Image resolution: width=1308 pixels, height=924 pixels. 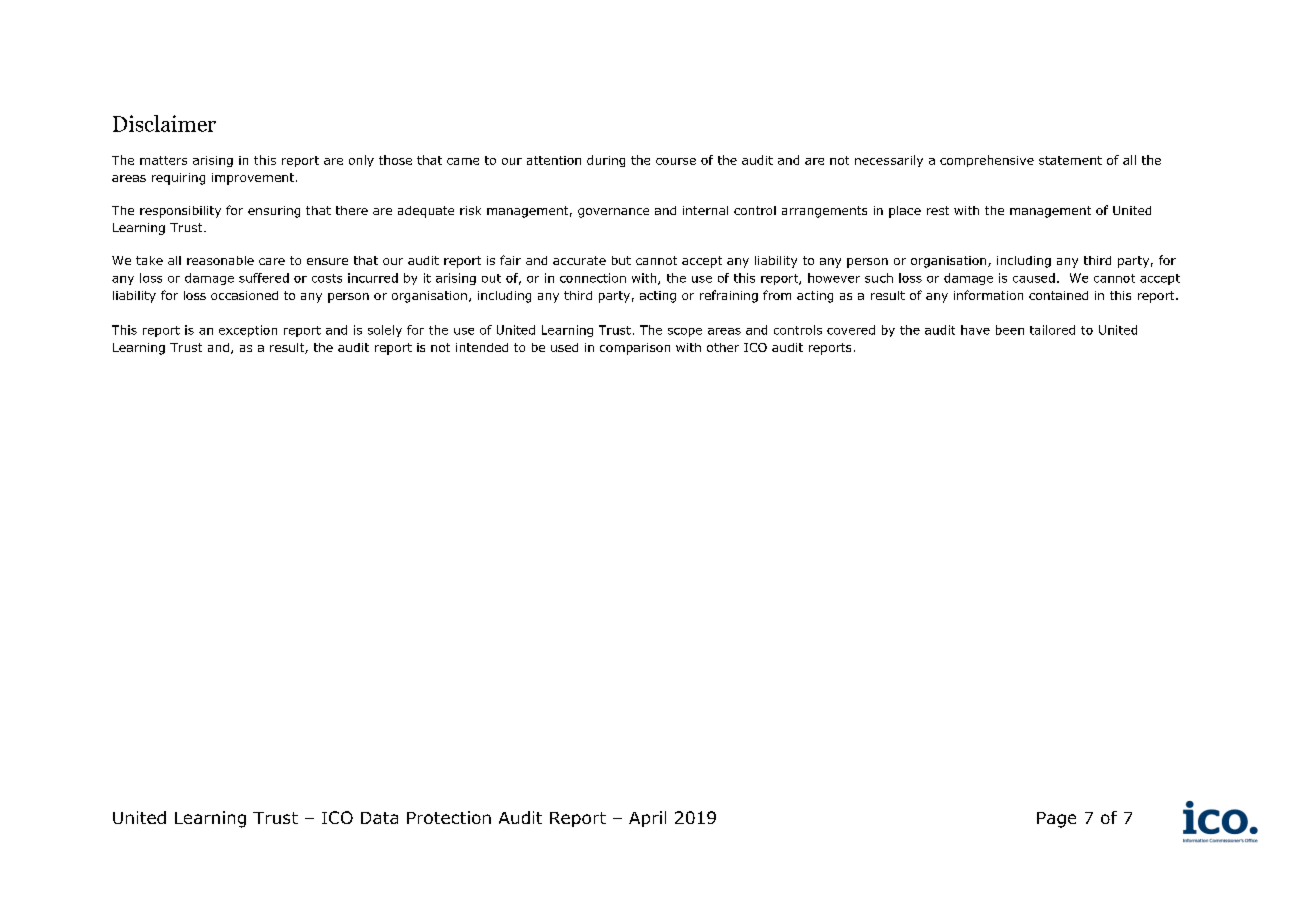 I want to click on Data, so click(x=379, y=818).
